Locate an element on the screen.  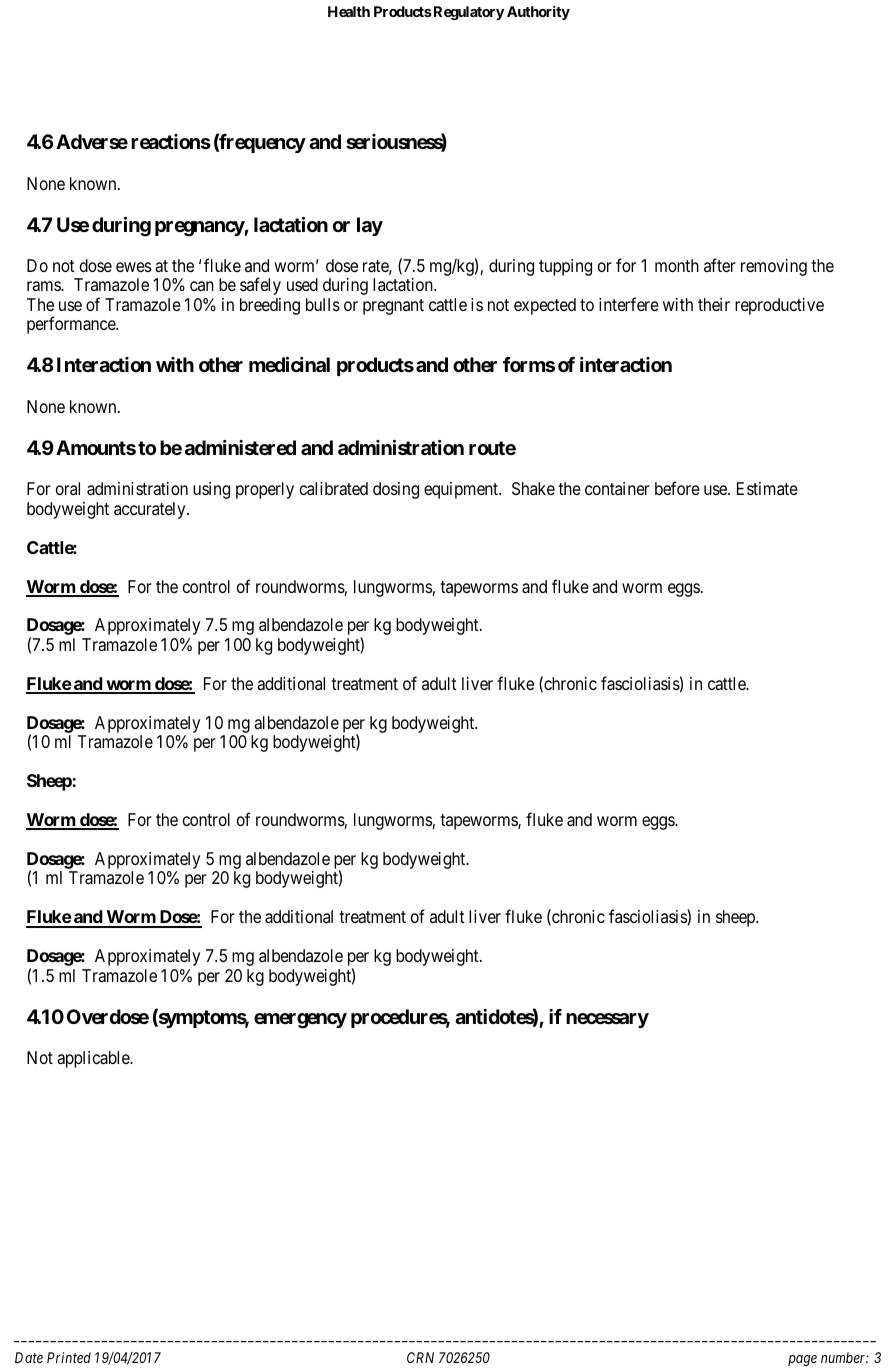
month is located at coordinates (677, 265).
